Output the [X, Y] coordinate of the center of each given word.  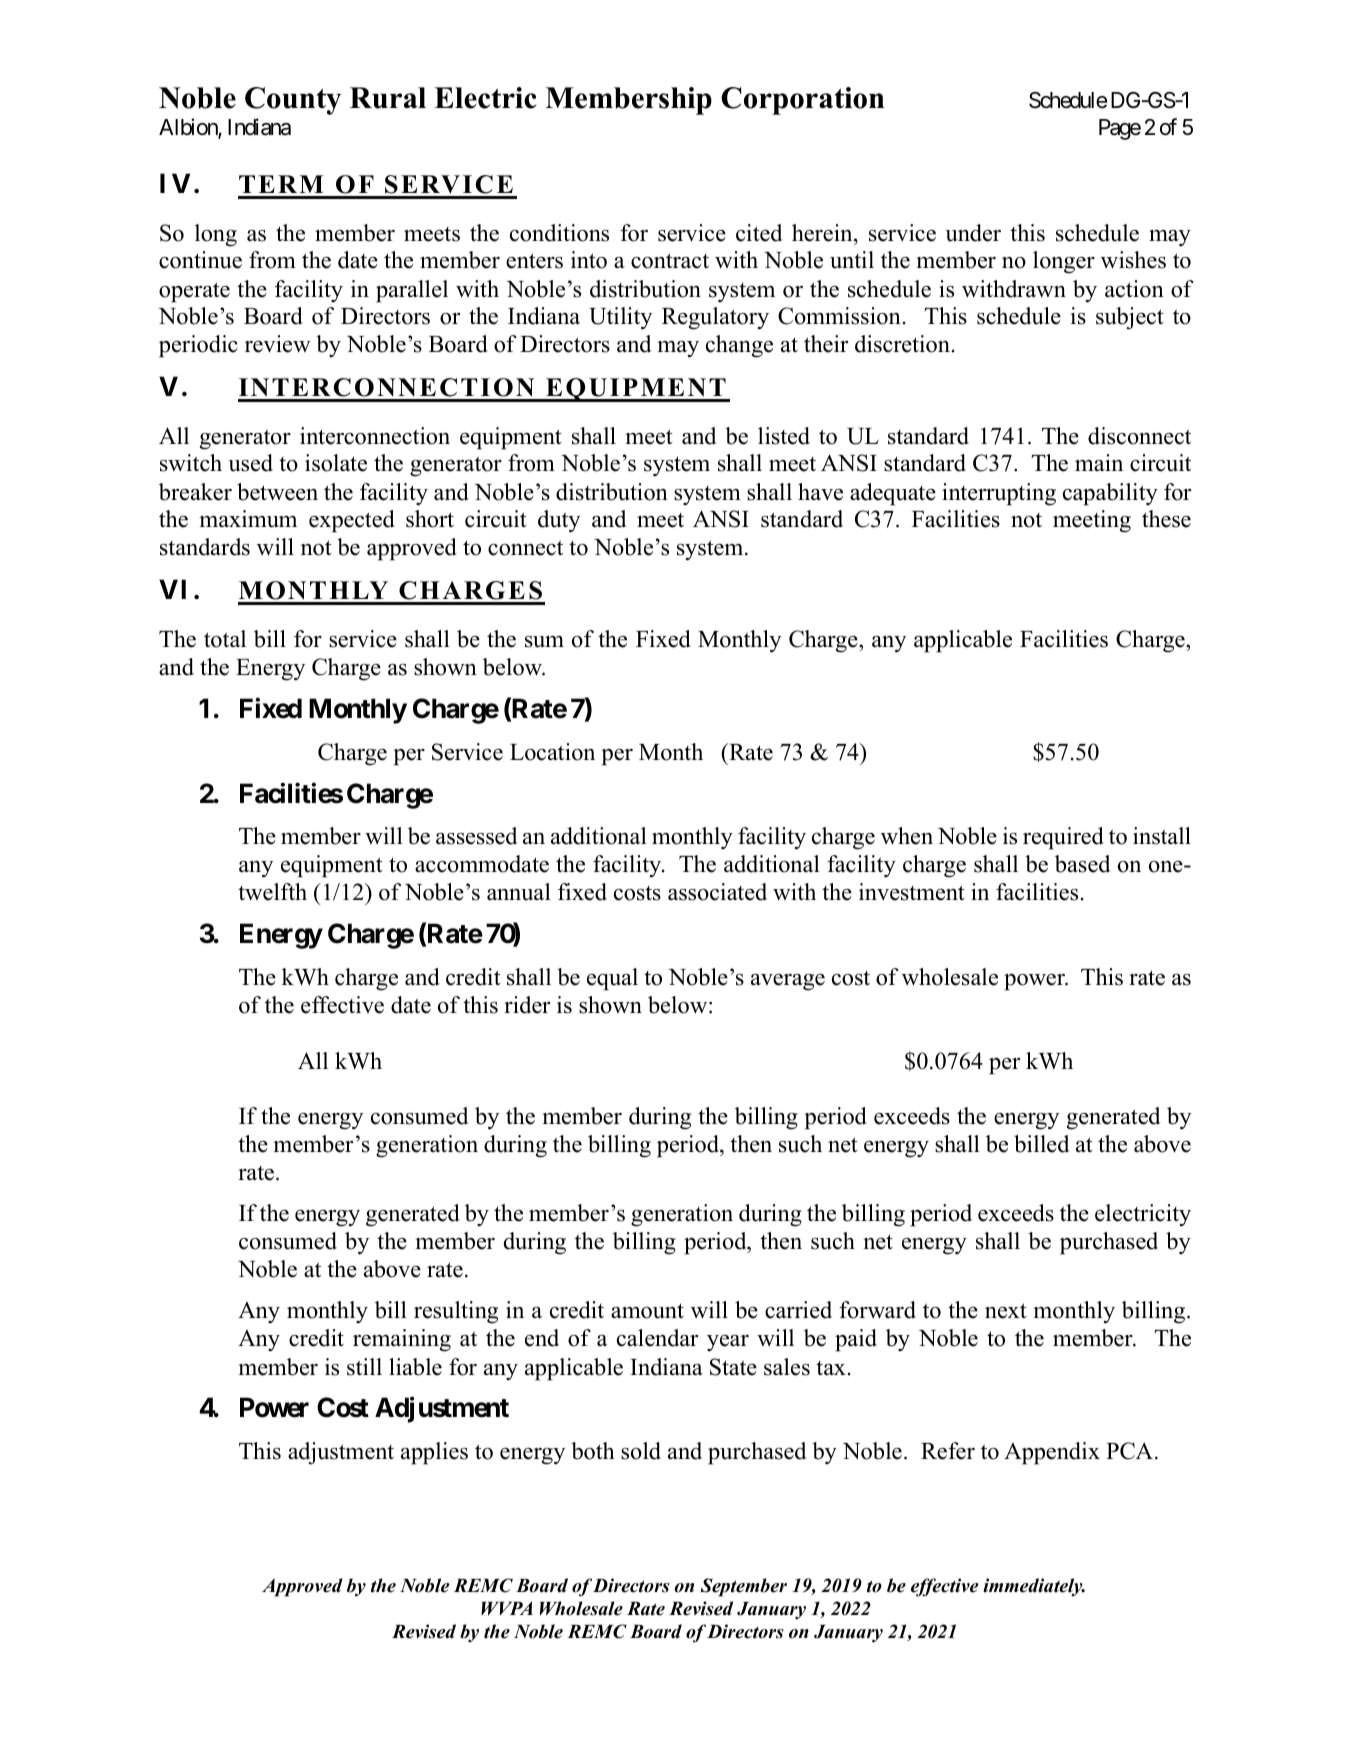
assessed [476, 836]
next [1006, 1311]
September [743, 1587]
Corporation [802, 101]
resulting [456, 1312]
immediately [1034, 1587]
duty [559, 521]
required [1063, 838]
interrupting [999, 494]
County [293, 101]
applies [434, 1453]
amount [647, 1311]
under [973, 233]
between [277, 492]
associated [717, 892]
